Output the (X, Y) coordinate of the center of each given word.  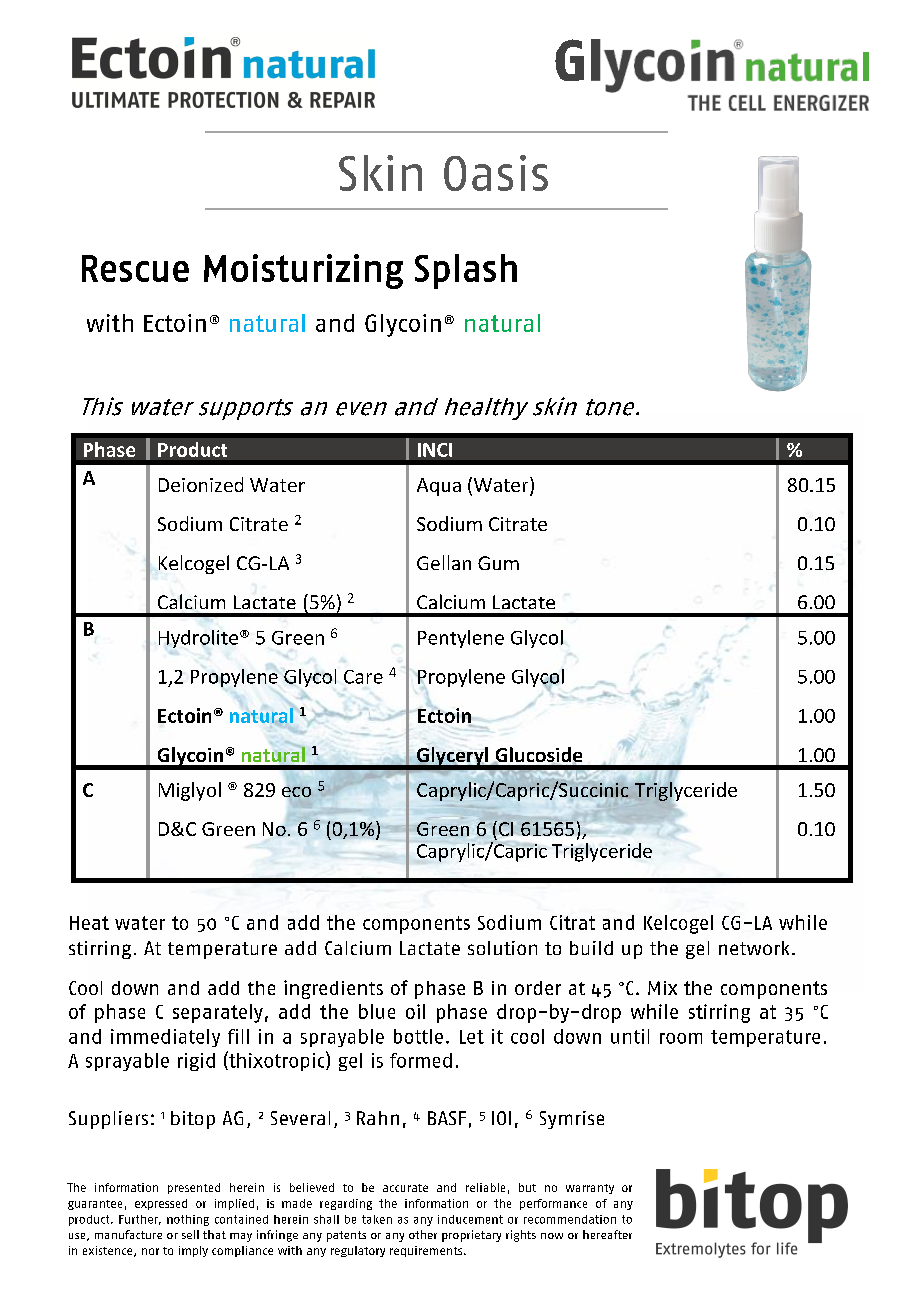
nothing (188, 1220)
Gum (498, 563)
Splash (466, 271)
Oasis (496, 173)
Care (363, 677)
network (754, 948)
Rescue (135, 268)
